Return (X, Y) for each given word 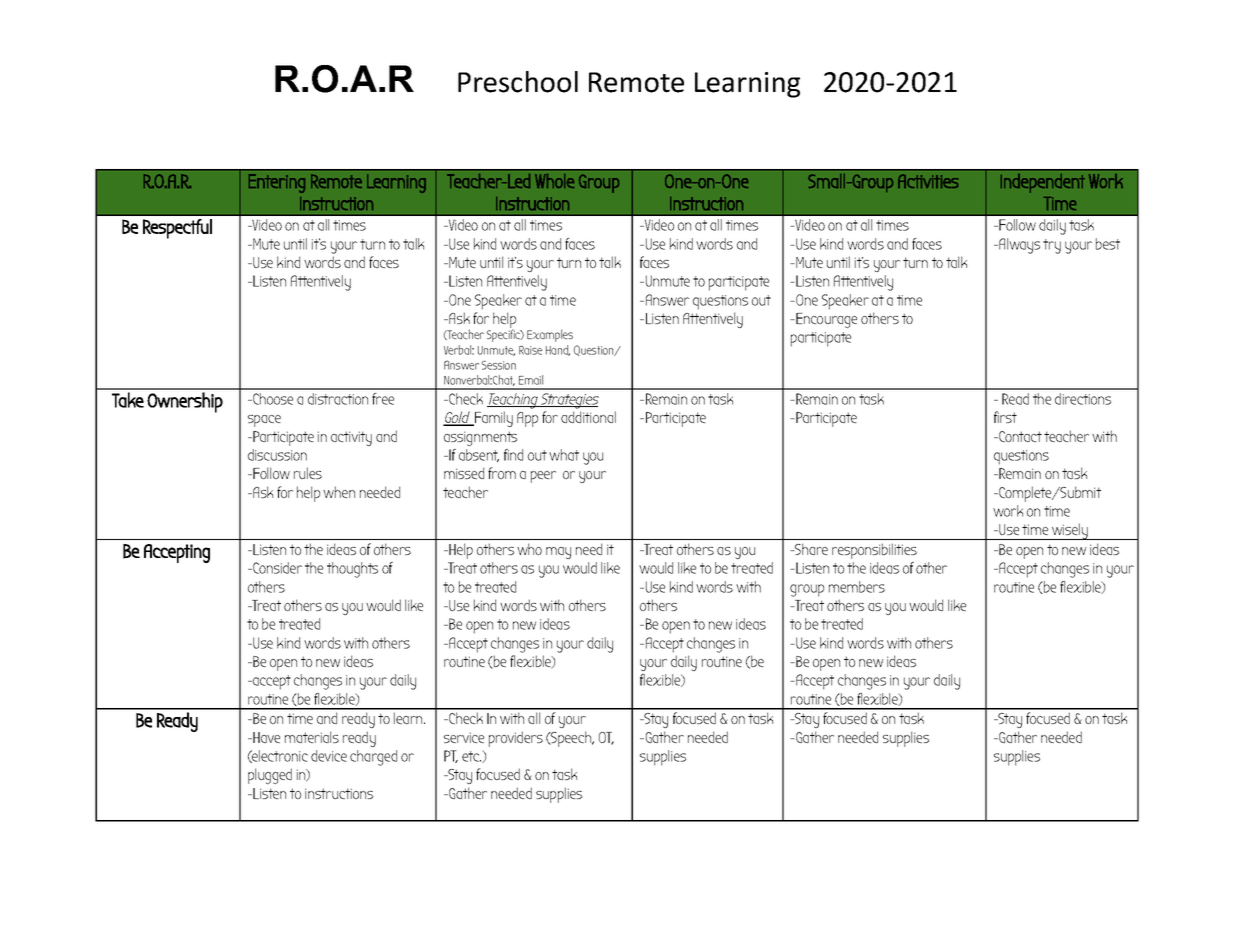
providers (516, 739)
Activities (928, 181)
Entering (277, 183)
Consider (276, 568)
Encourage (825, 320)
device (329, 756)
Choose (272, 399)
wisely (1070, 531)
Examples (550, 335)
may (558, 553)
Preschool (518, 82)
